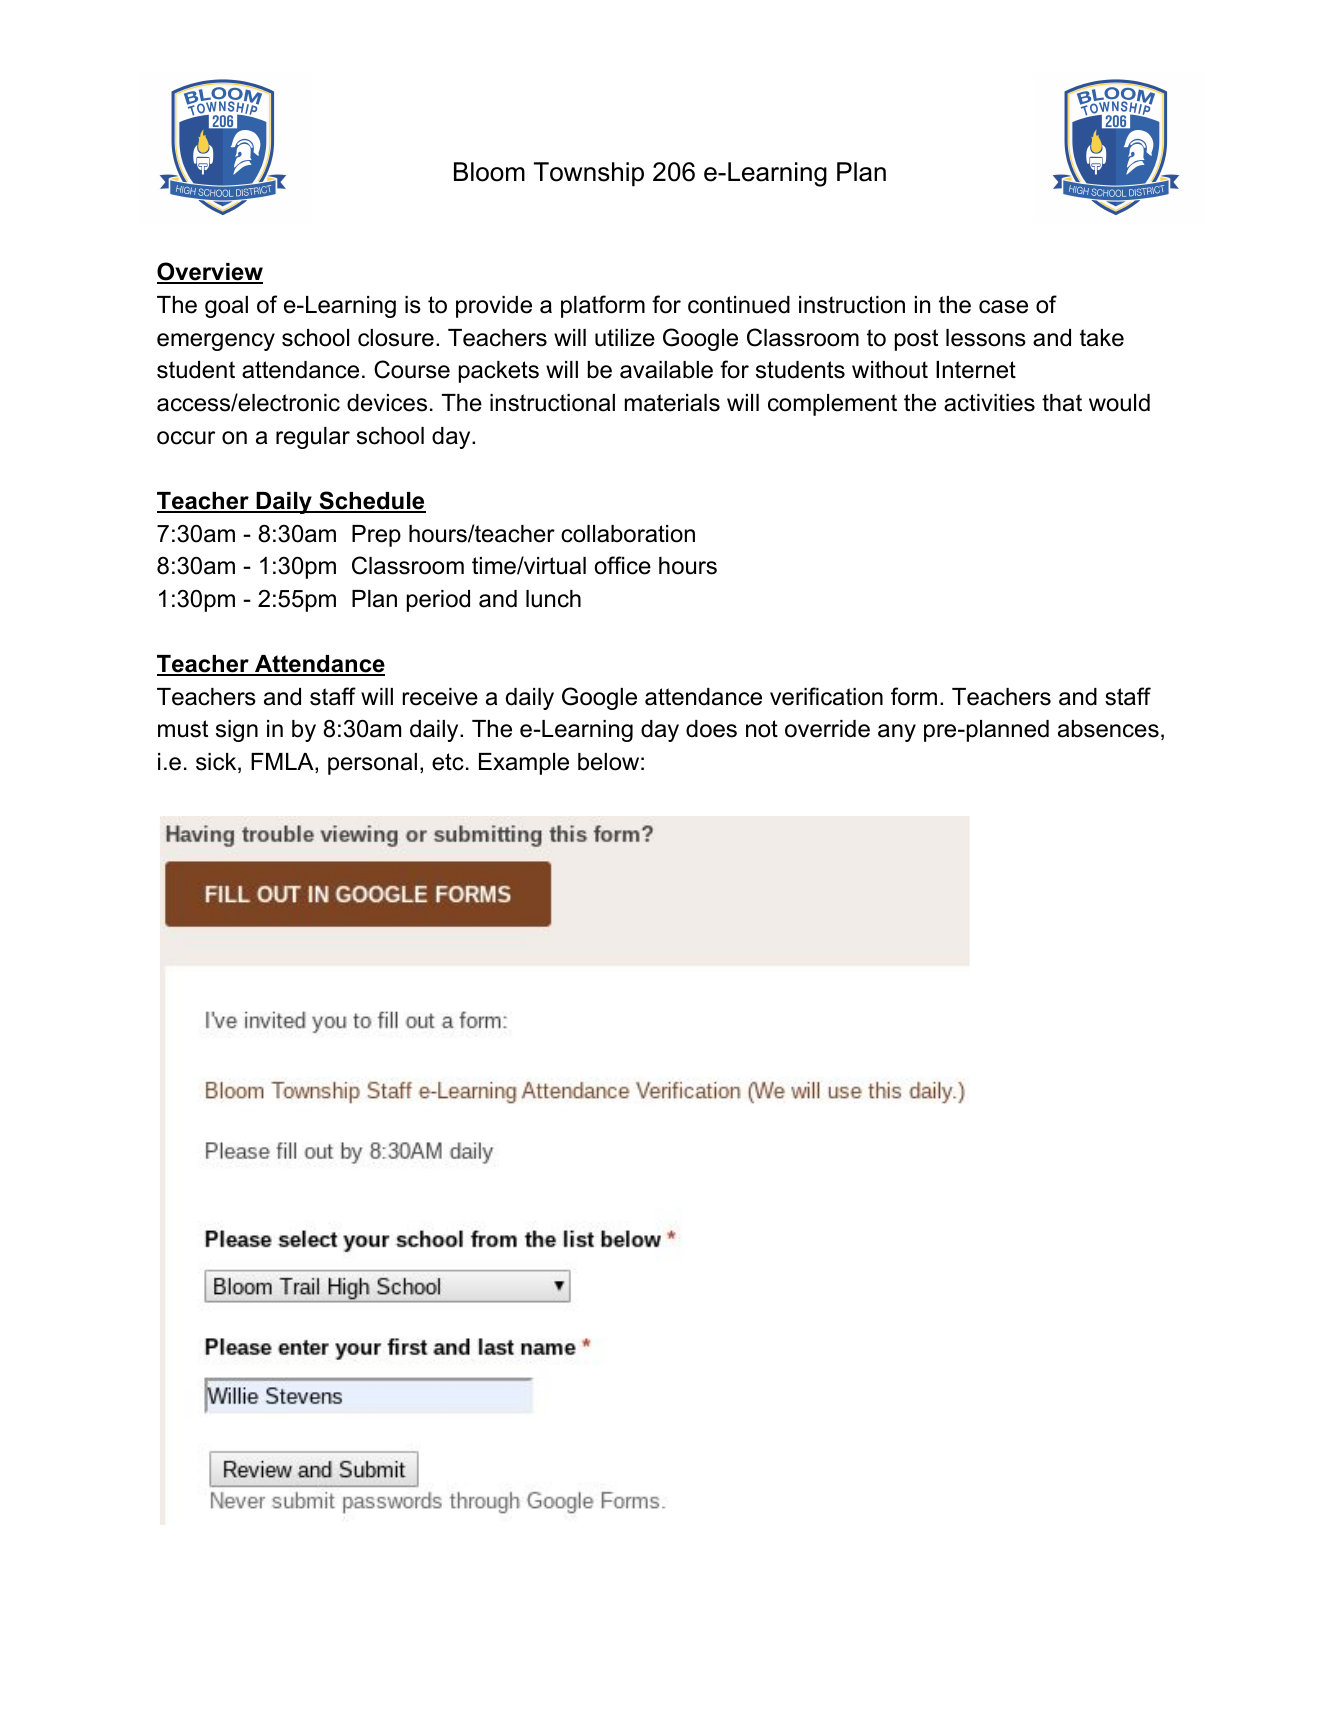  Describe the element at coordinates (711, 729) in the image. I see `does` at that location.
